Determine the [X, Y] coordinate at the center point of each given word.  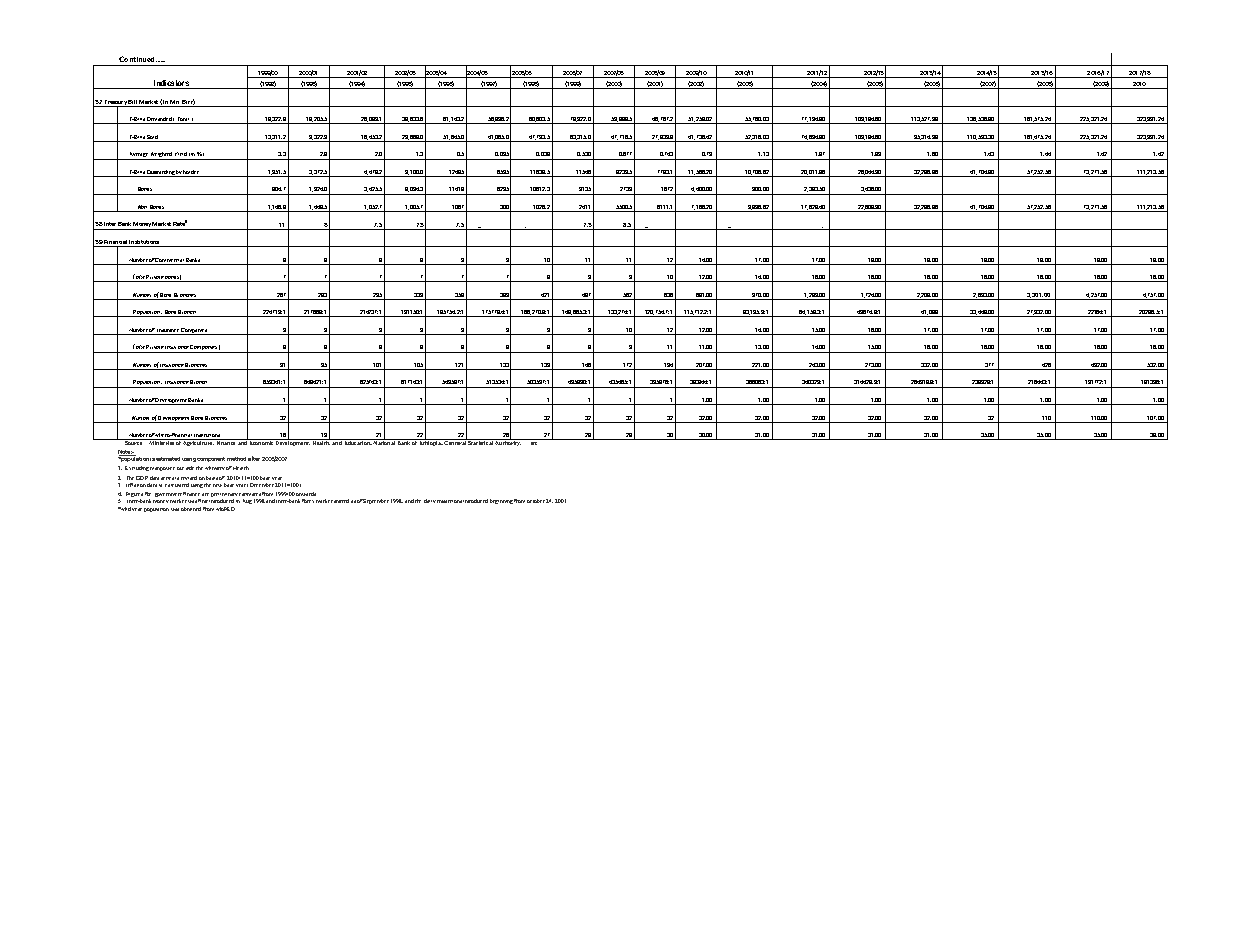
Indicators [171, 84]
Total [183, 120]
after [254, 458]
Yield [181, 154]
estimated [168, 459]
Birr [188, 103]
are [205, 494]
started [341, 501]
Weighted [161, 156]
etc [534, 443]
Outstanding [161, 173]
